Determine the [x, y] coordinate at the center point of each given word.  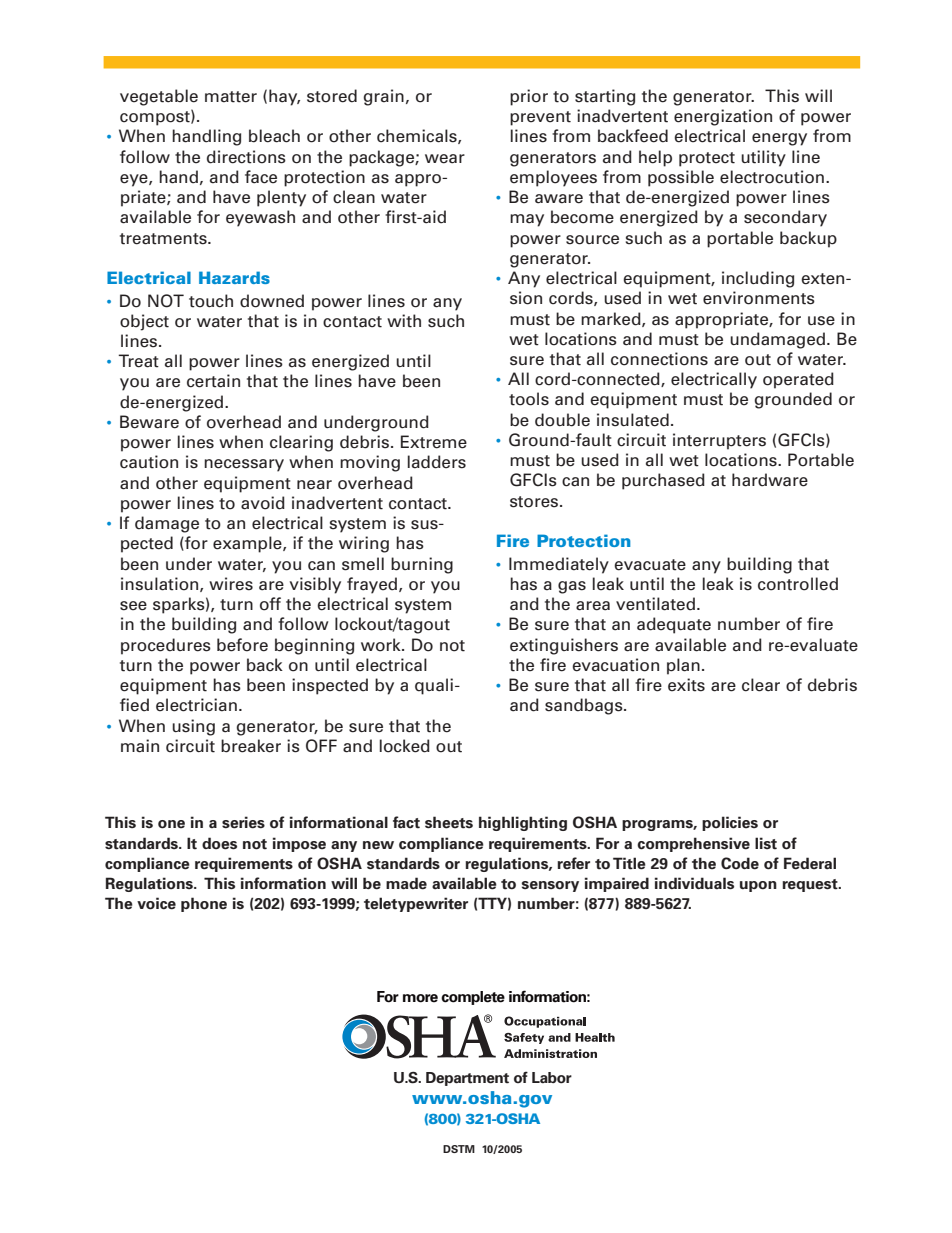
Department [467, 1079]
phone [204, 904]
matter [231, 97]
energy [779, 139]
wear [445, 159]
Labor [552, 1078]
